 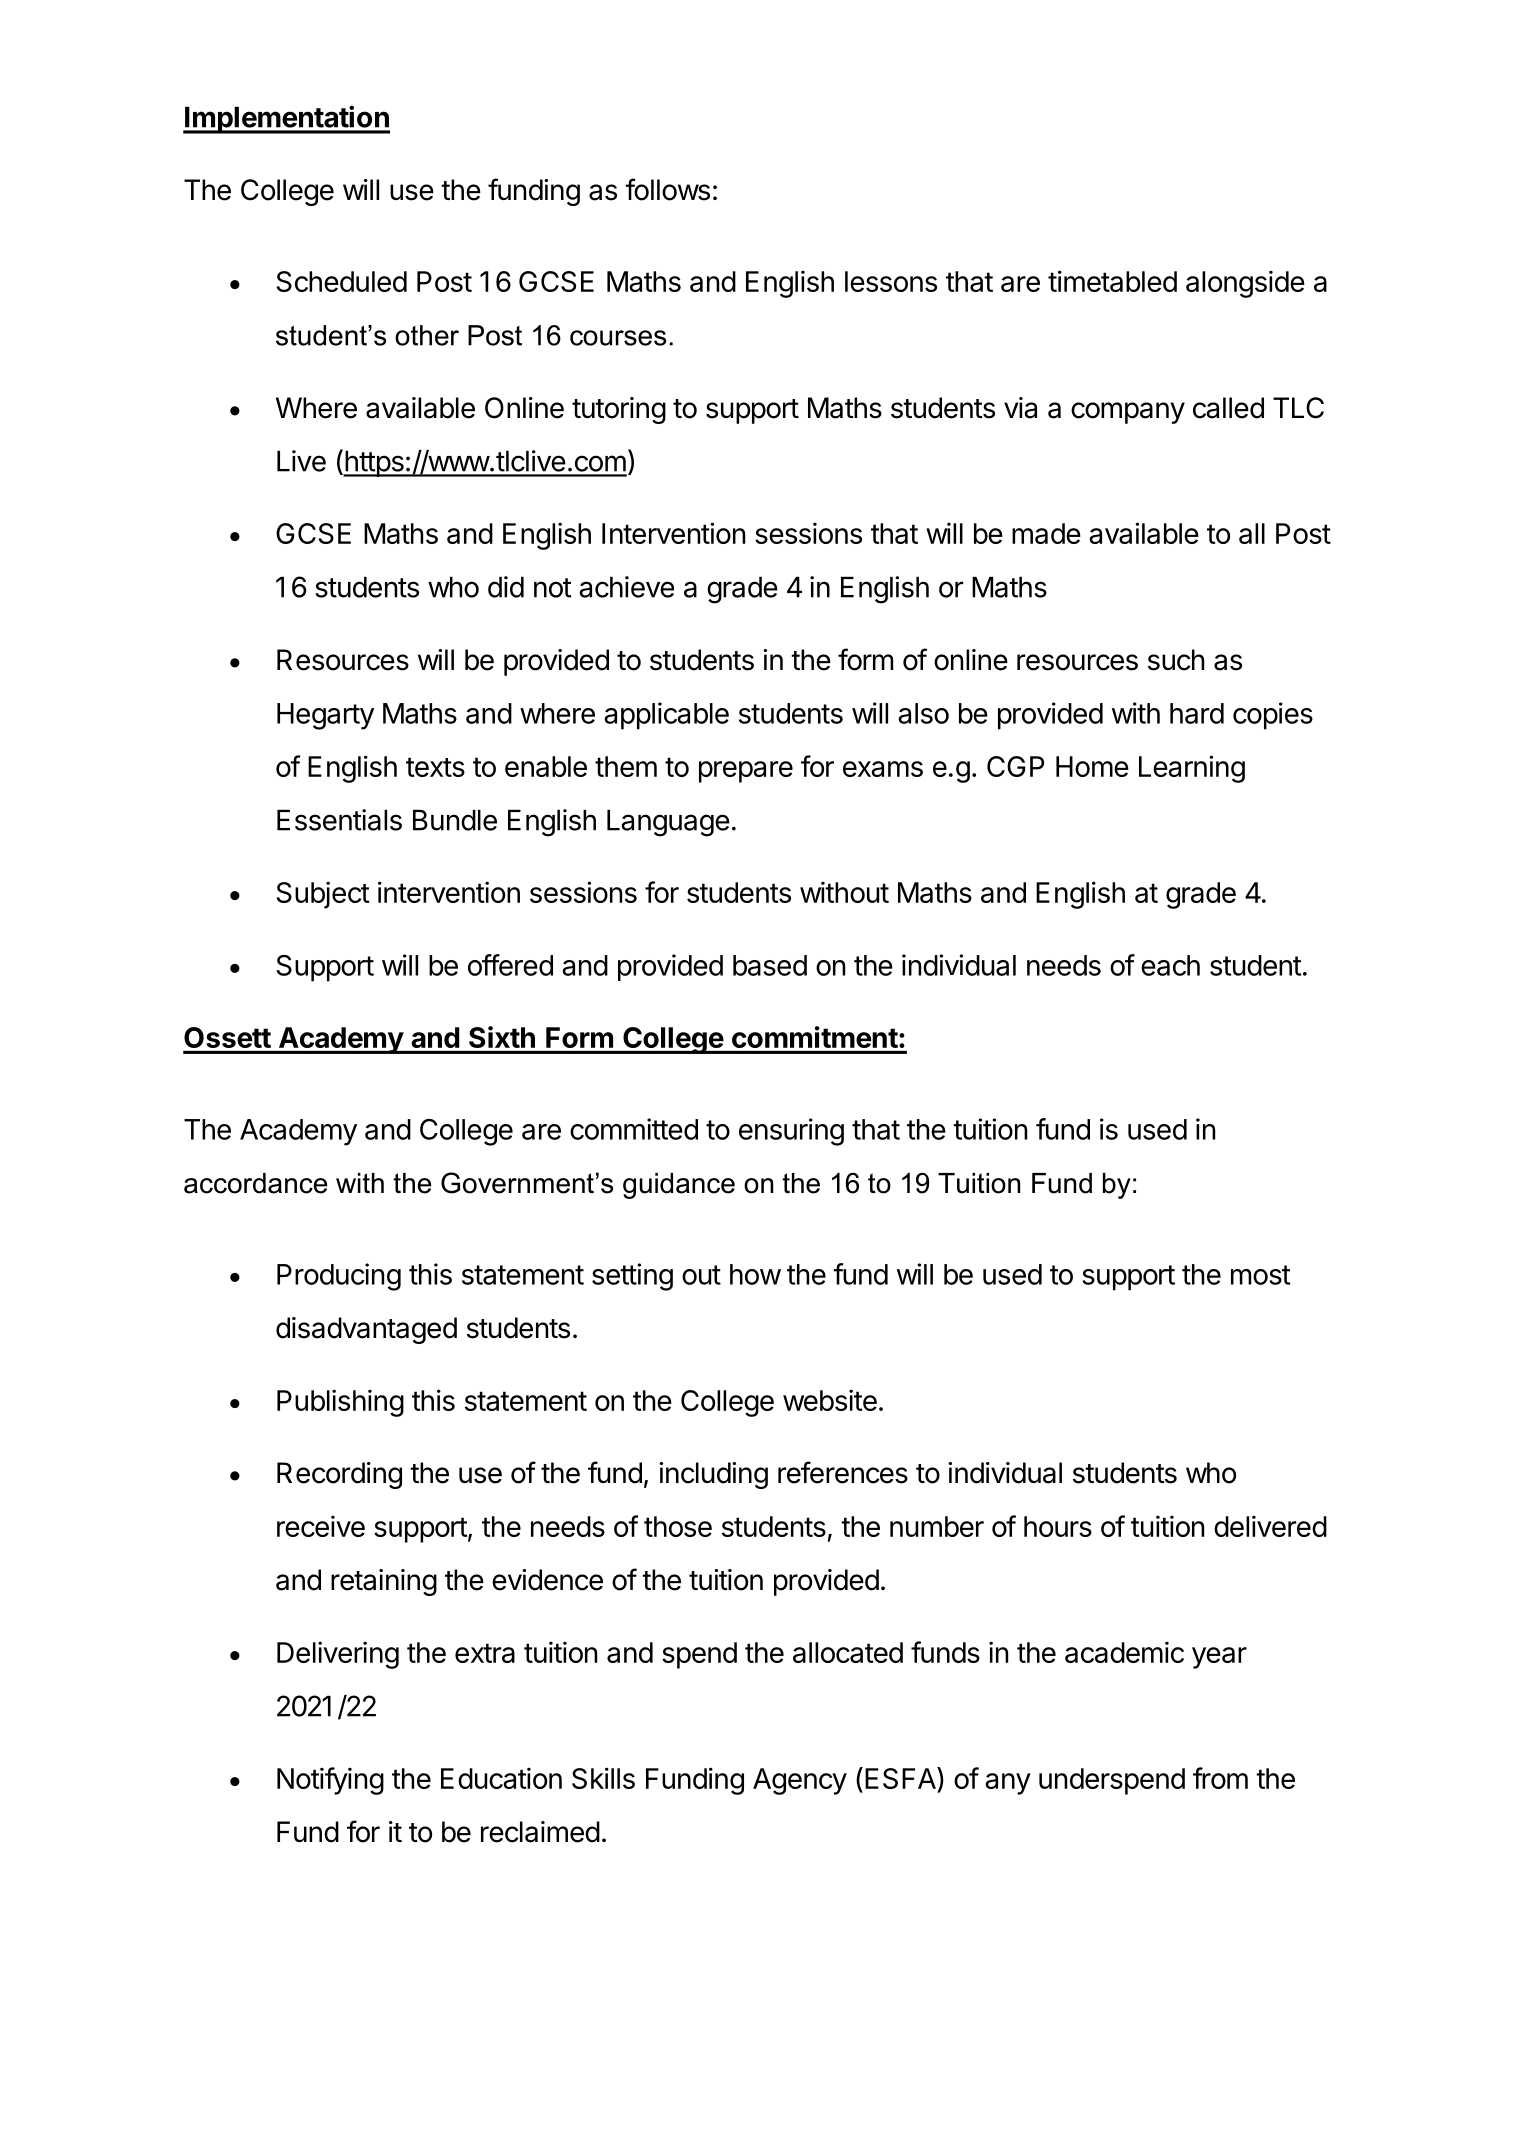 I want to click on follows, so click(x=667, y=189).
